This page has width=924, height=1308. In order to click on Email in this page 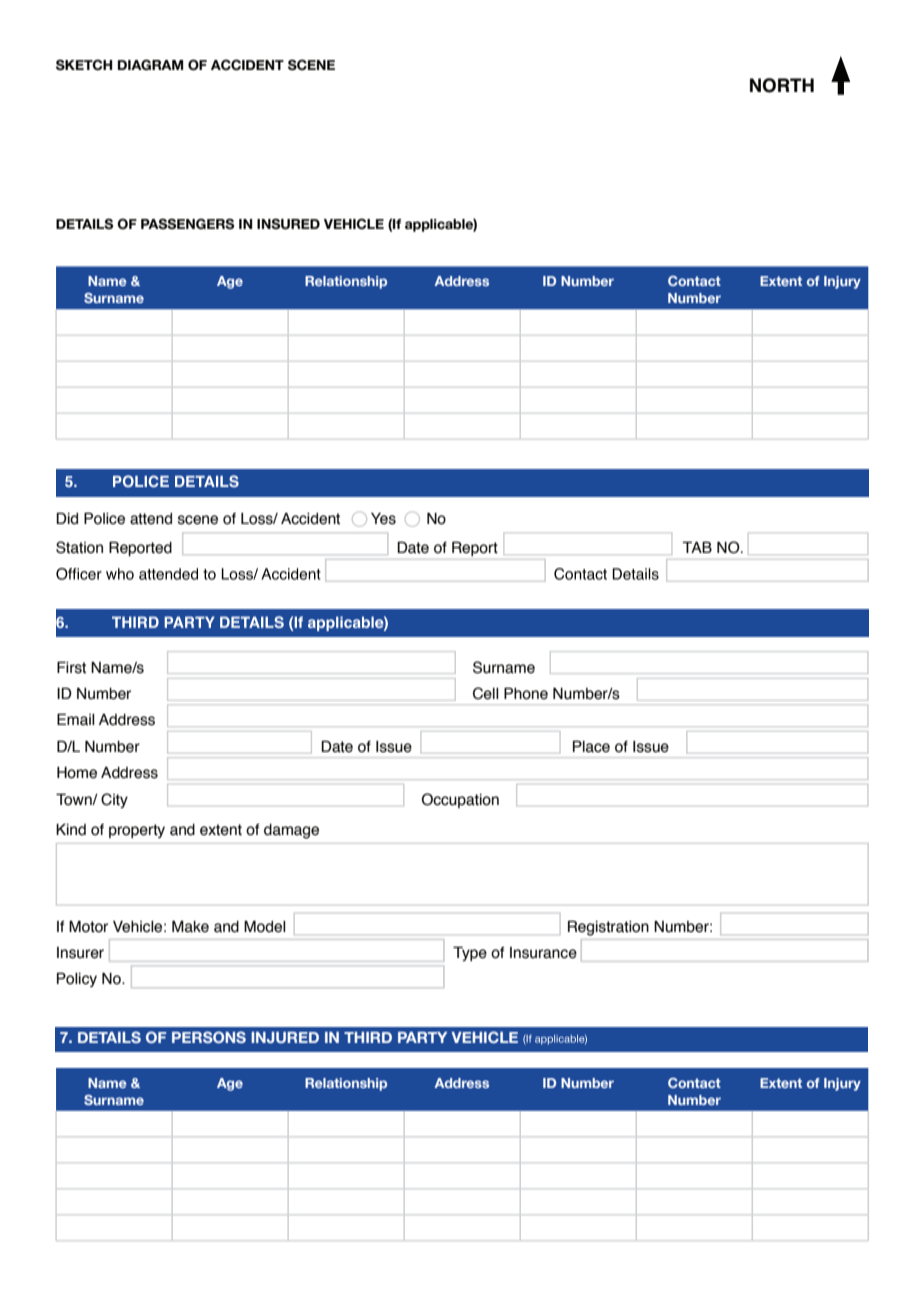, I will do `click(76, 719)`.
